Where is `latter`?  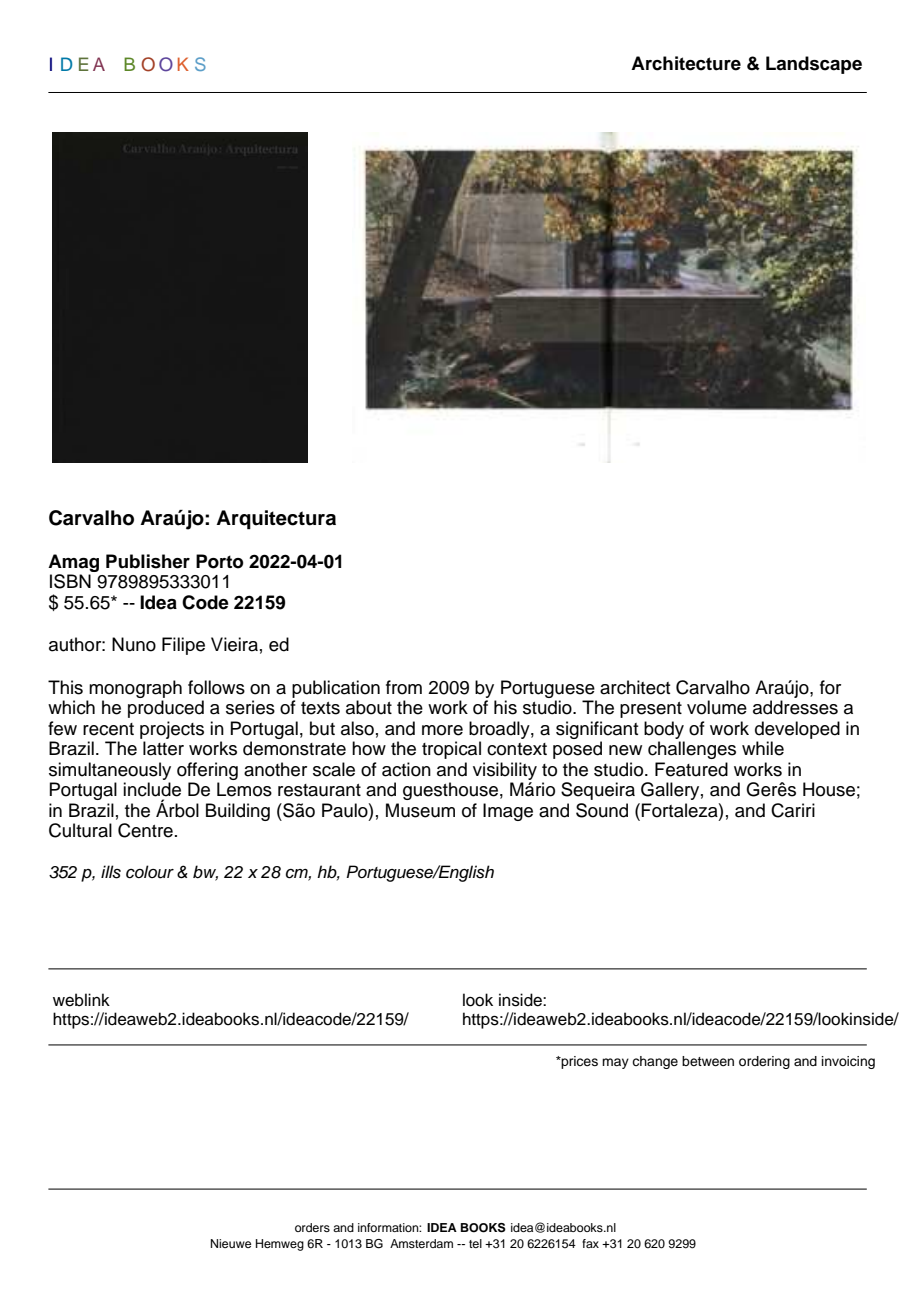
latter is located at coordinates (163, 748).
